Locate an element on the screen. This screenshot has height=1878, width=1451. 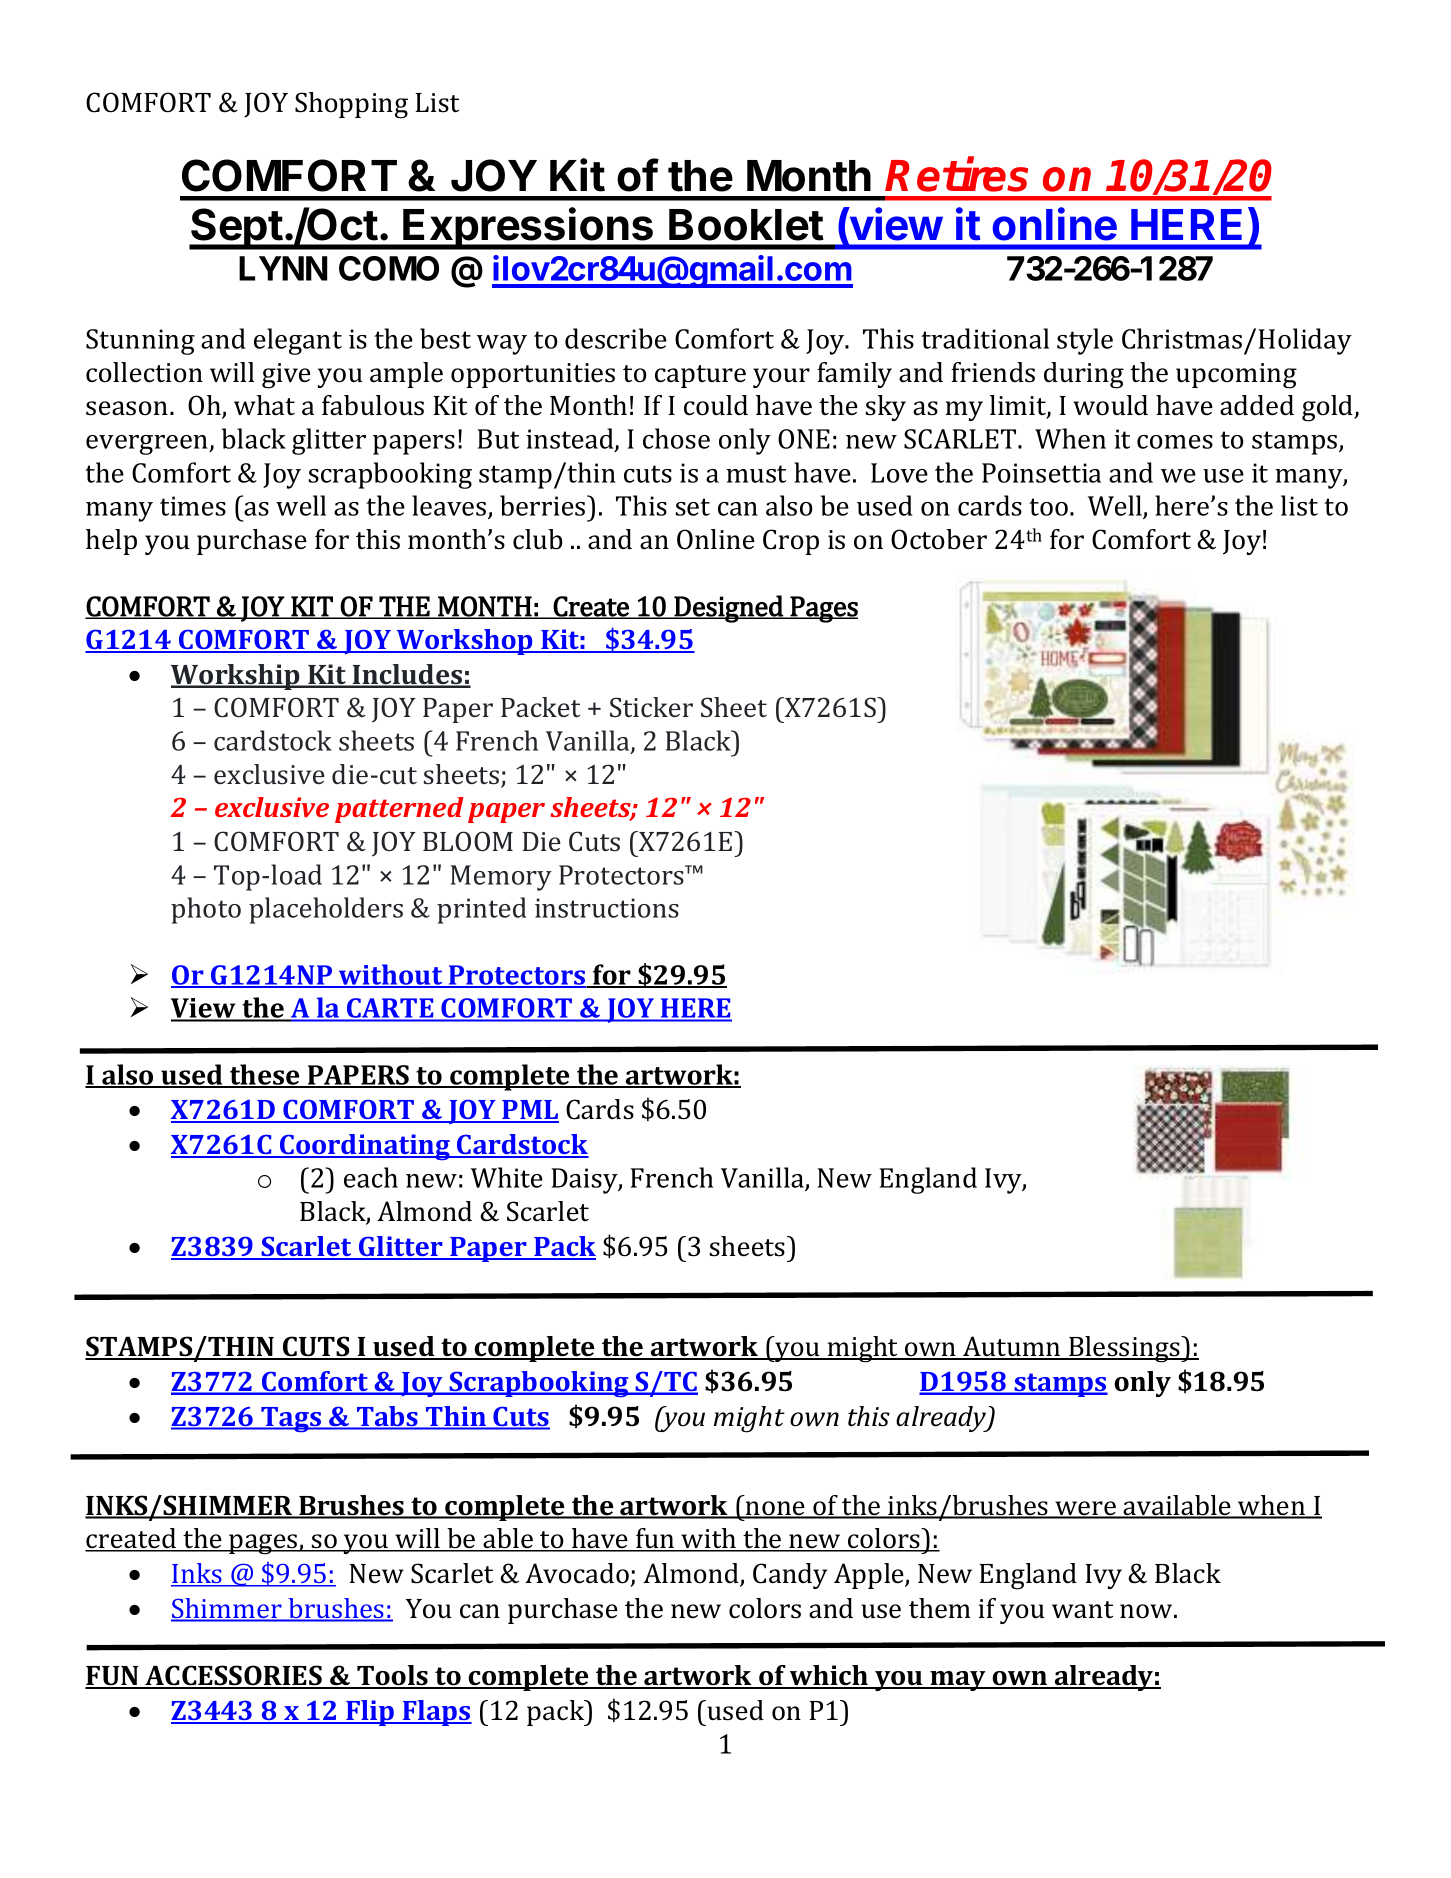
ACCESSORIES is located at coordinates (233, 1676).
